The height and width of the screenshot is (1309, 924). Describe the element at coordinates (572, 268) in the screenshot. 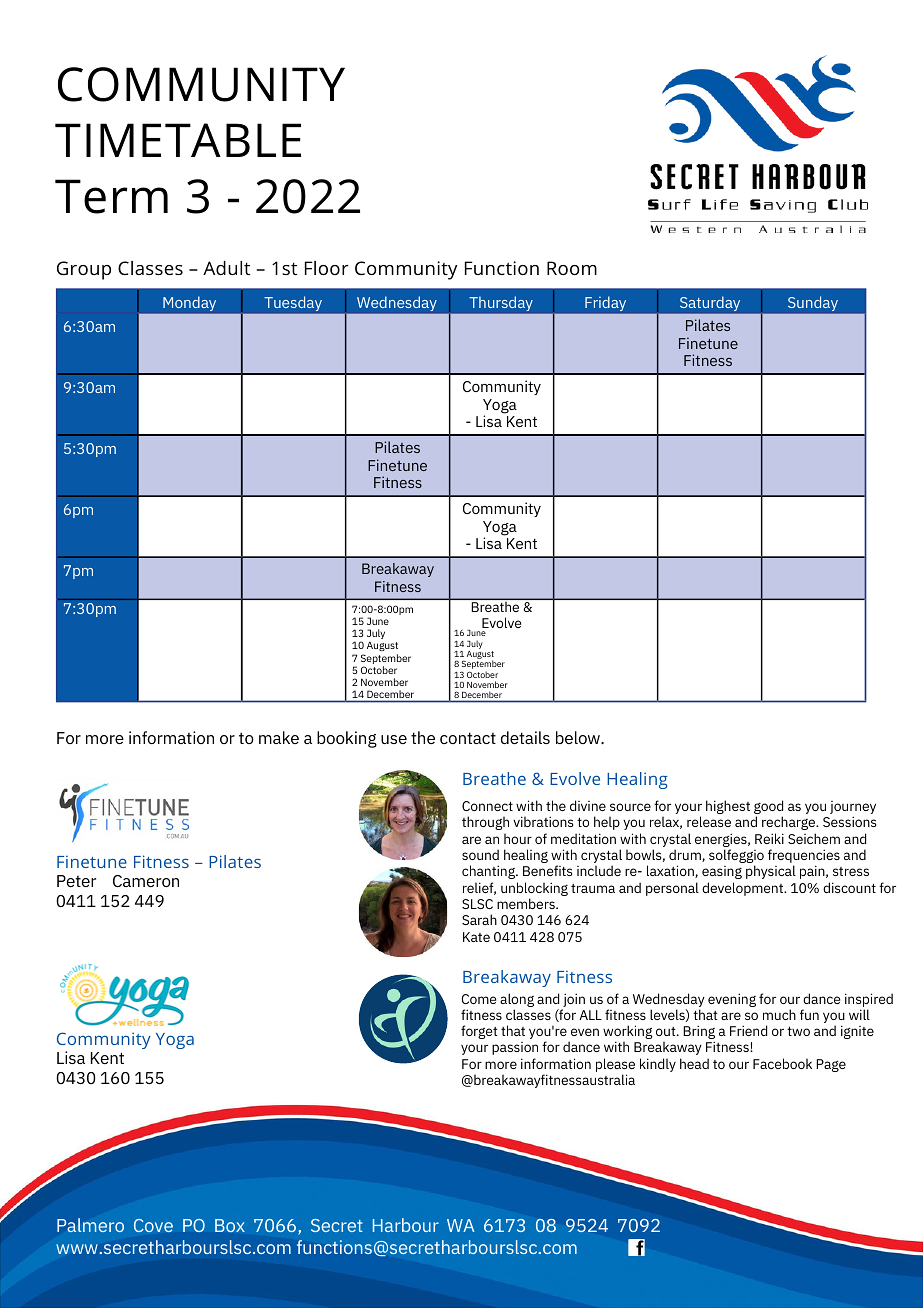

I see `Room` at that location.
